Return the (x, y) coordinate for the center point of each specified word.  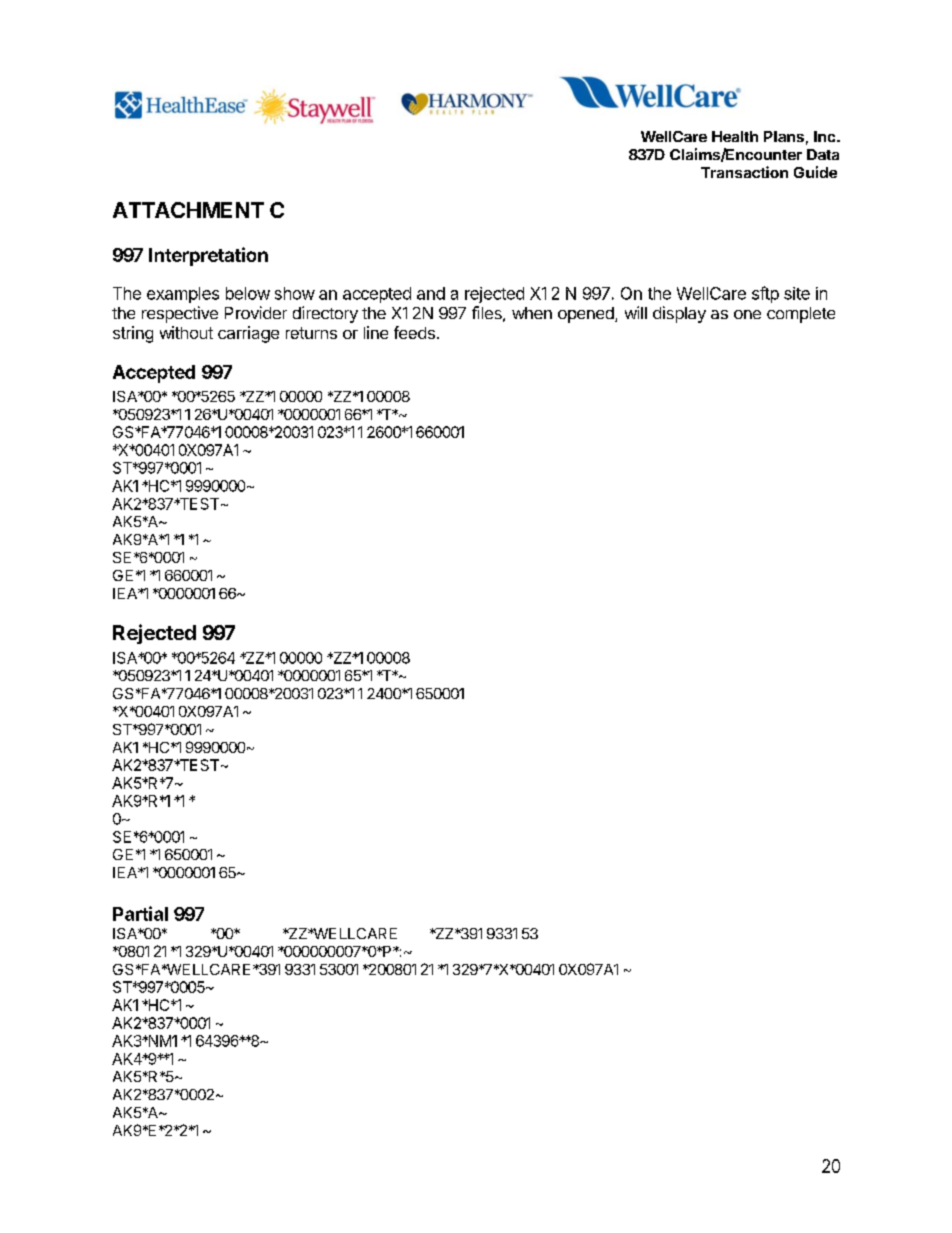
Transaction (744, 172)
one (747, 314)
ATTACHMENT (188, 210)
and (431, 293)
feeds (414, 332)
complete (801, 315)
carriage (248, 334)
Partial (140, 913)
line (376, 332)
